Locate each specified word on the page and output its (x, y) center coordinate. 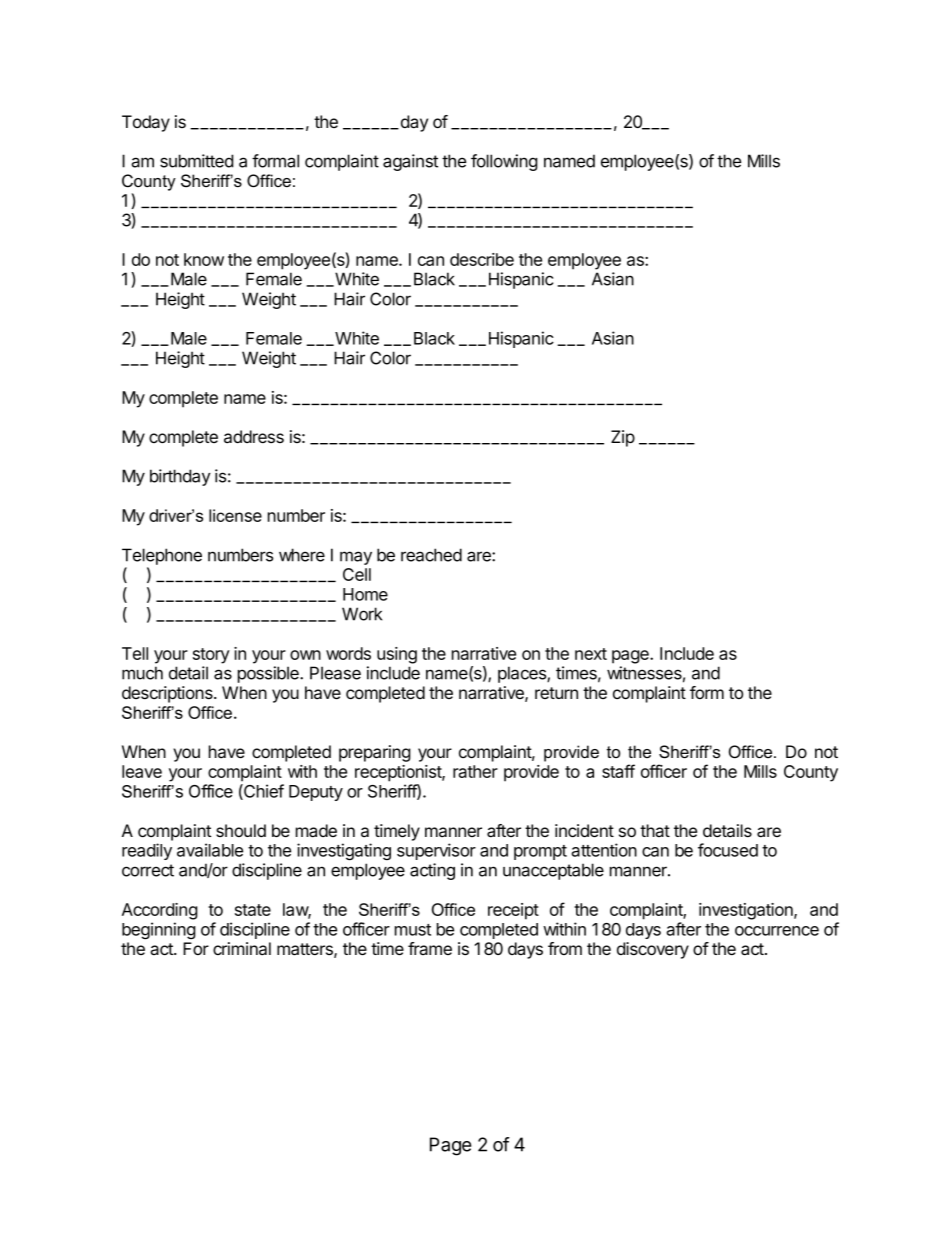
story (211, 656)
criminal (242, 949)
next (591, 654)
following (504, 162)
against (410, 162)
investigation (747, 911)
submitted (196, 161)
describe (482, 259)
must (413, 930)
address (254, 437)
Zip (623, 438)
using (397, 655)
